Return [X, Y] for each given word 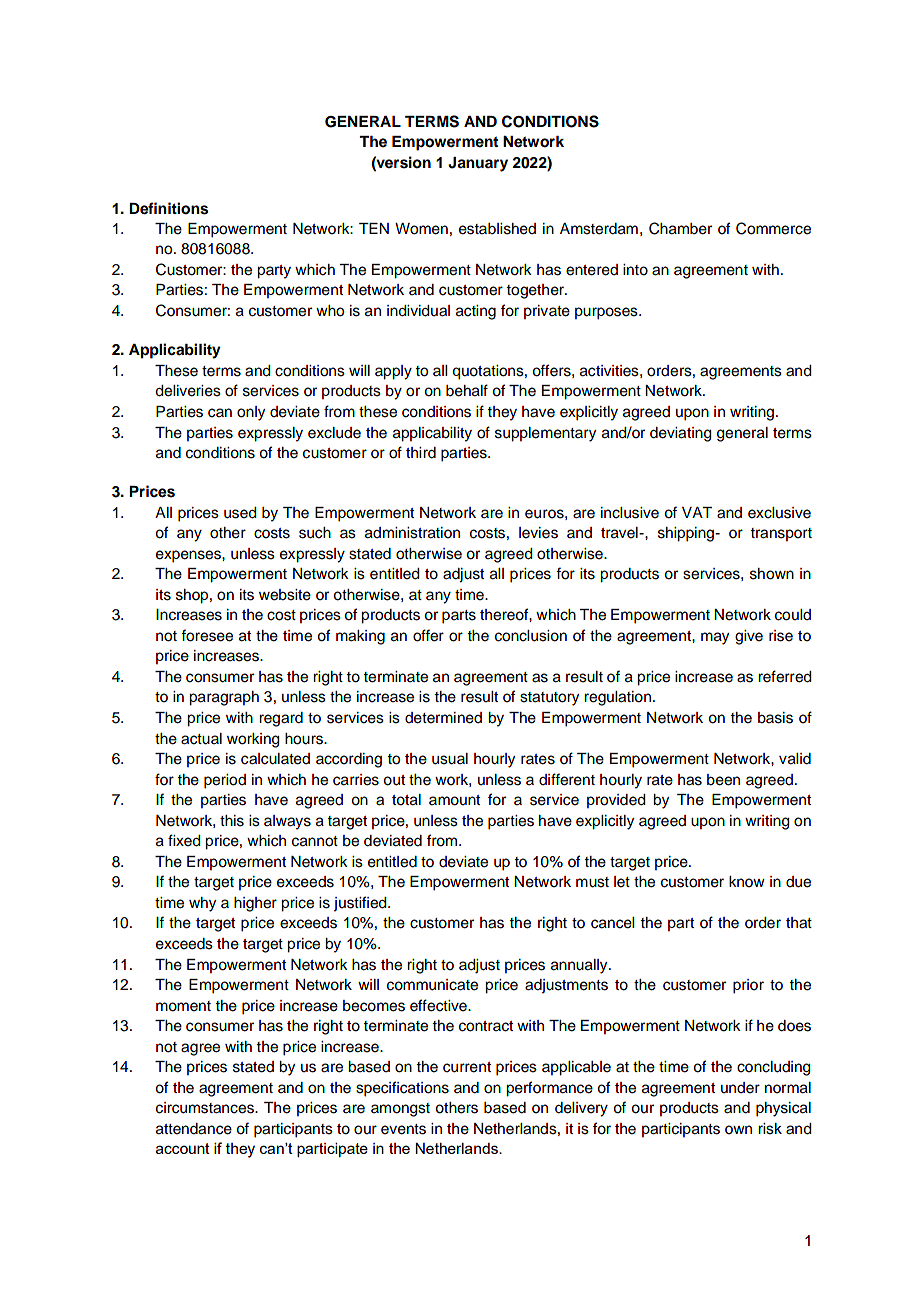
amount [454, 800]
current [467, 1067]
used [240, 513]
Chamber [680, 228]
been [723, 780]
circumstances [206, 1108]
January [478, 164]
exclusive [779, 513]
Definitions [168, 208]
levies [538, 533]
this [232, 821]
